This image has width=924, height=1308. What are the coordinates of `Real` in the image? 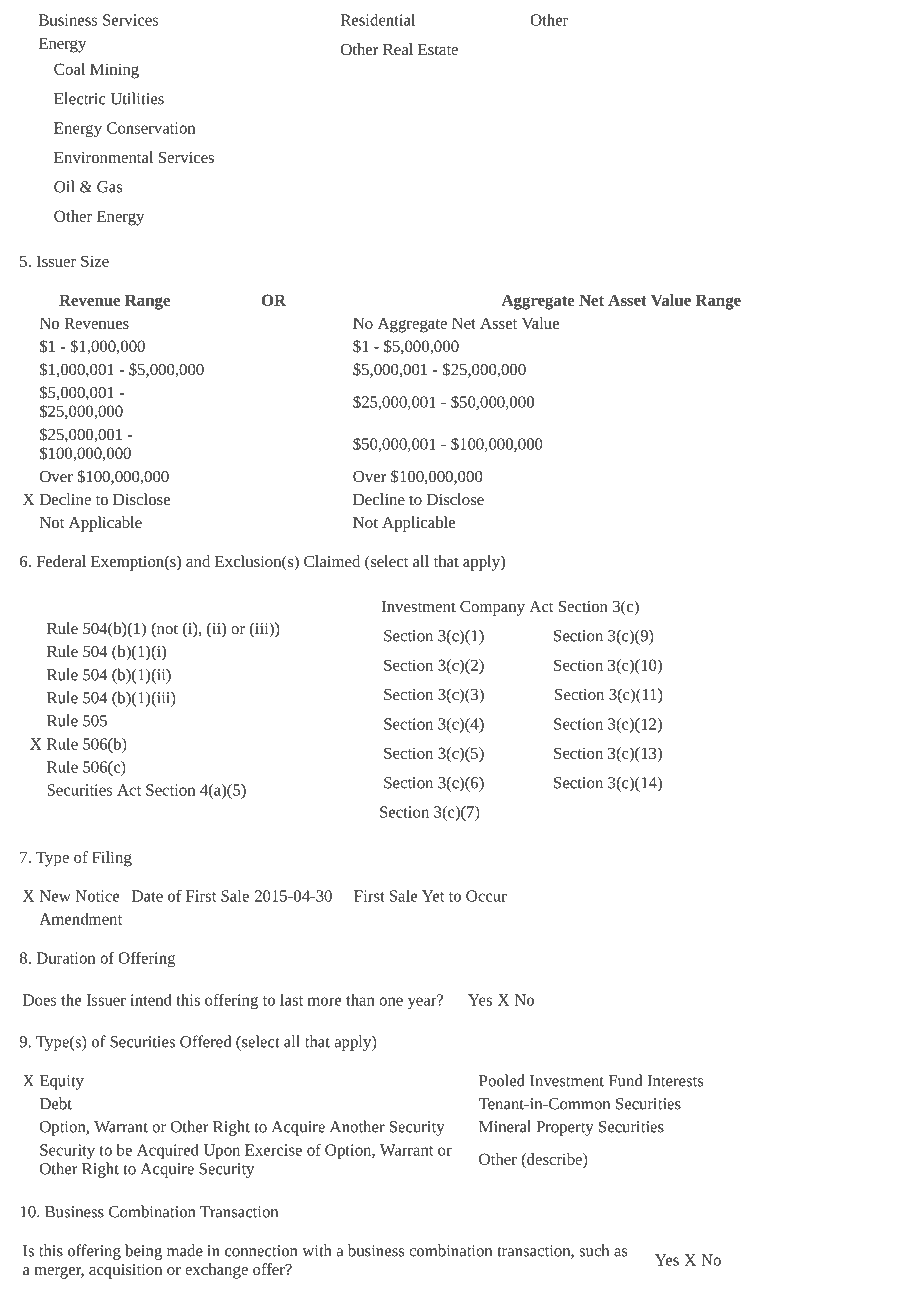 It's located at (398, 49).
